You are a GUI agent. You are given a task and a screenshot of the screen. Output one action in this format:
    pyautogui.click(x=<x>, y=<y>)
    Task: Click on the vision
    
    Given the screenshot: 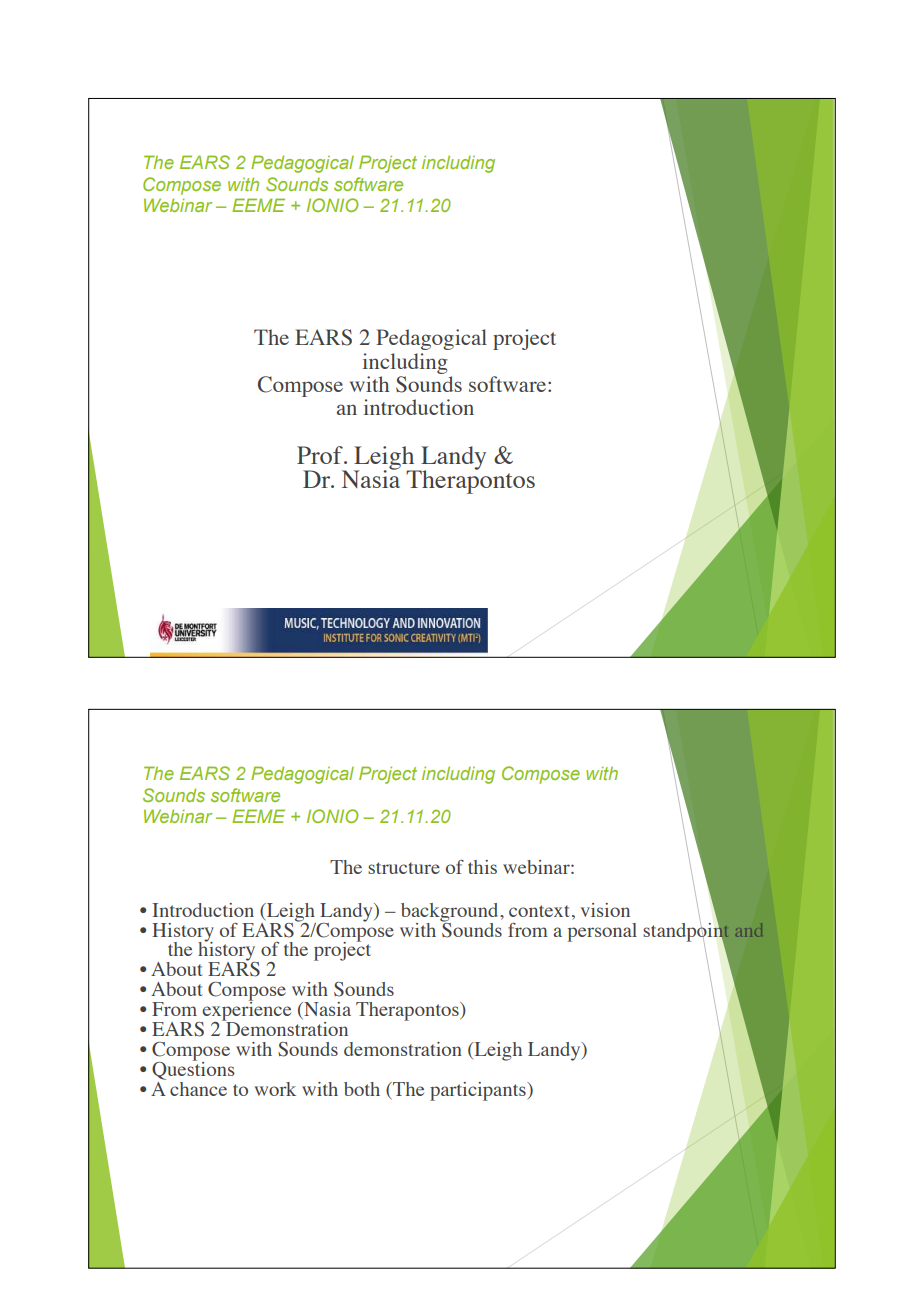 What is the action you would take?
    pyautogui.click(x=605, y=910)
